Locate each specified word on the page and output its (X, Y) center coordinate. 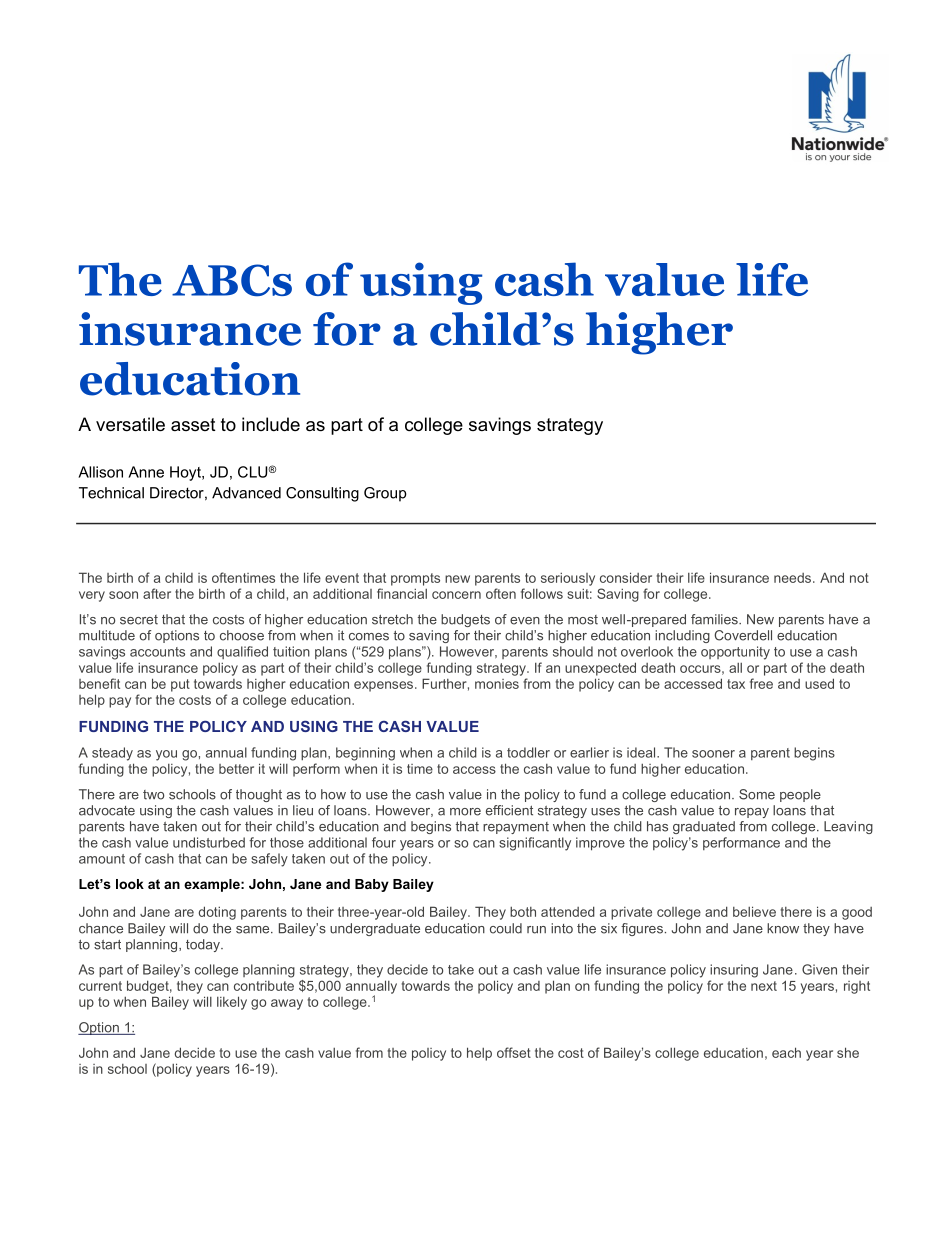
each (786, 1052)
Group (385, 494)
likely (232, 1003)
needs (794, 578)
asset (193, 424)
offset (514, 1052)
